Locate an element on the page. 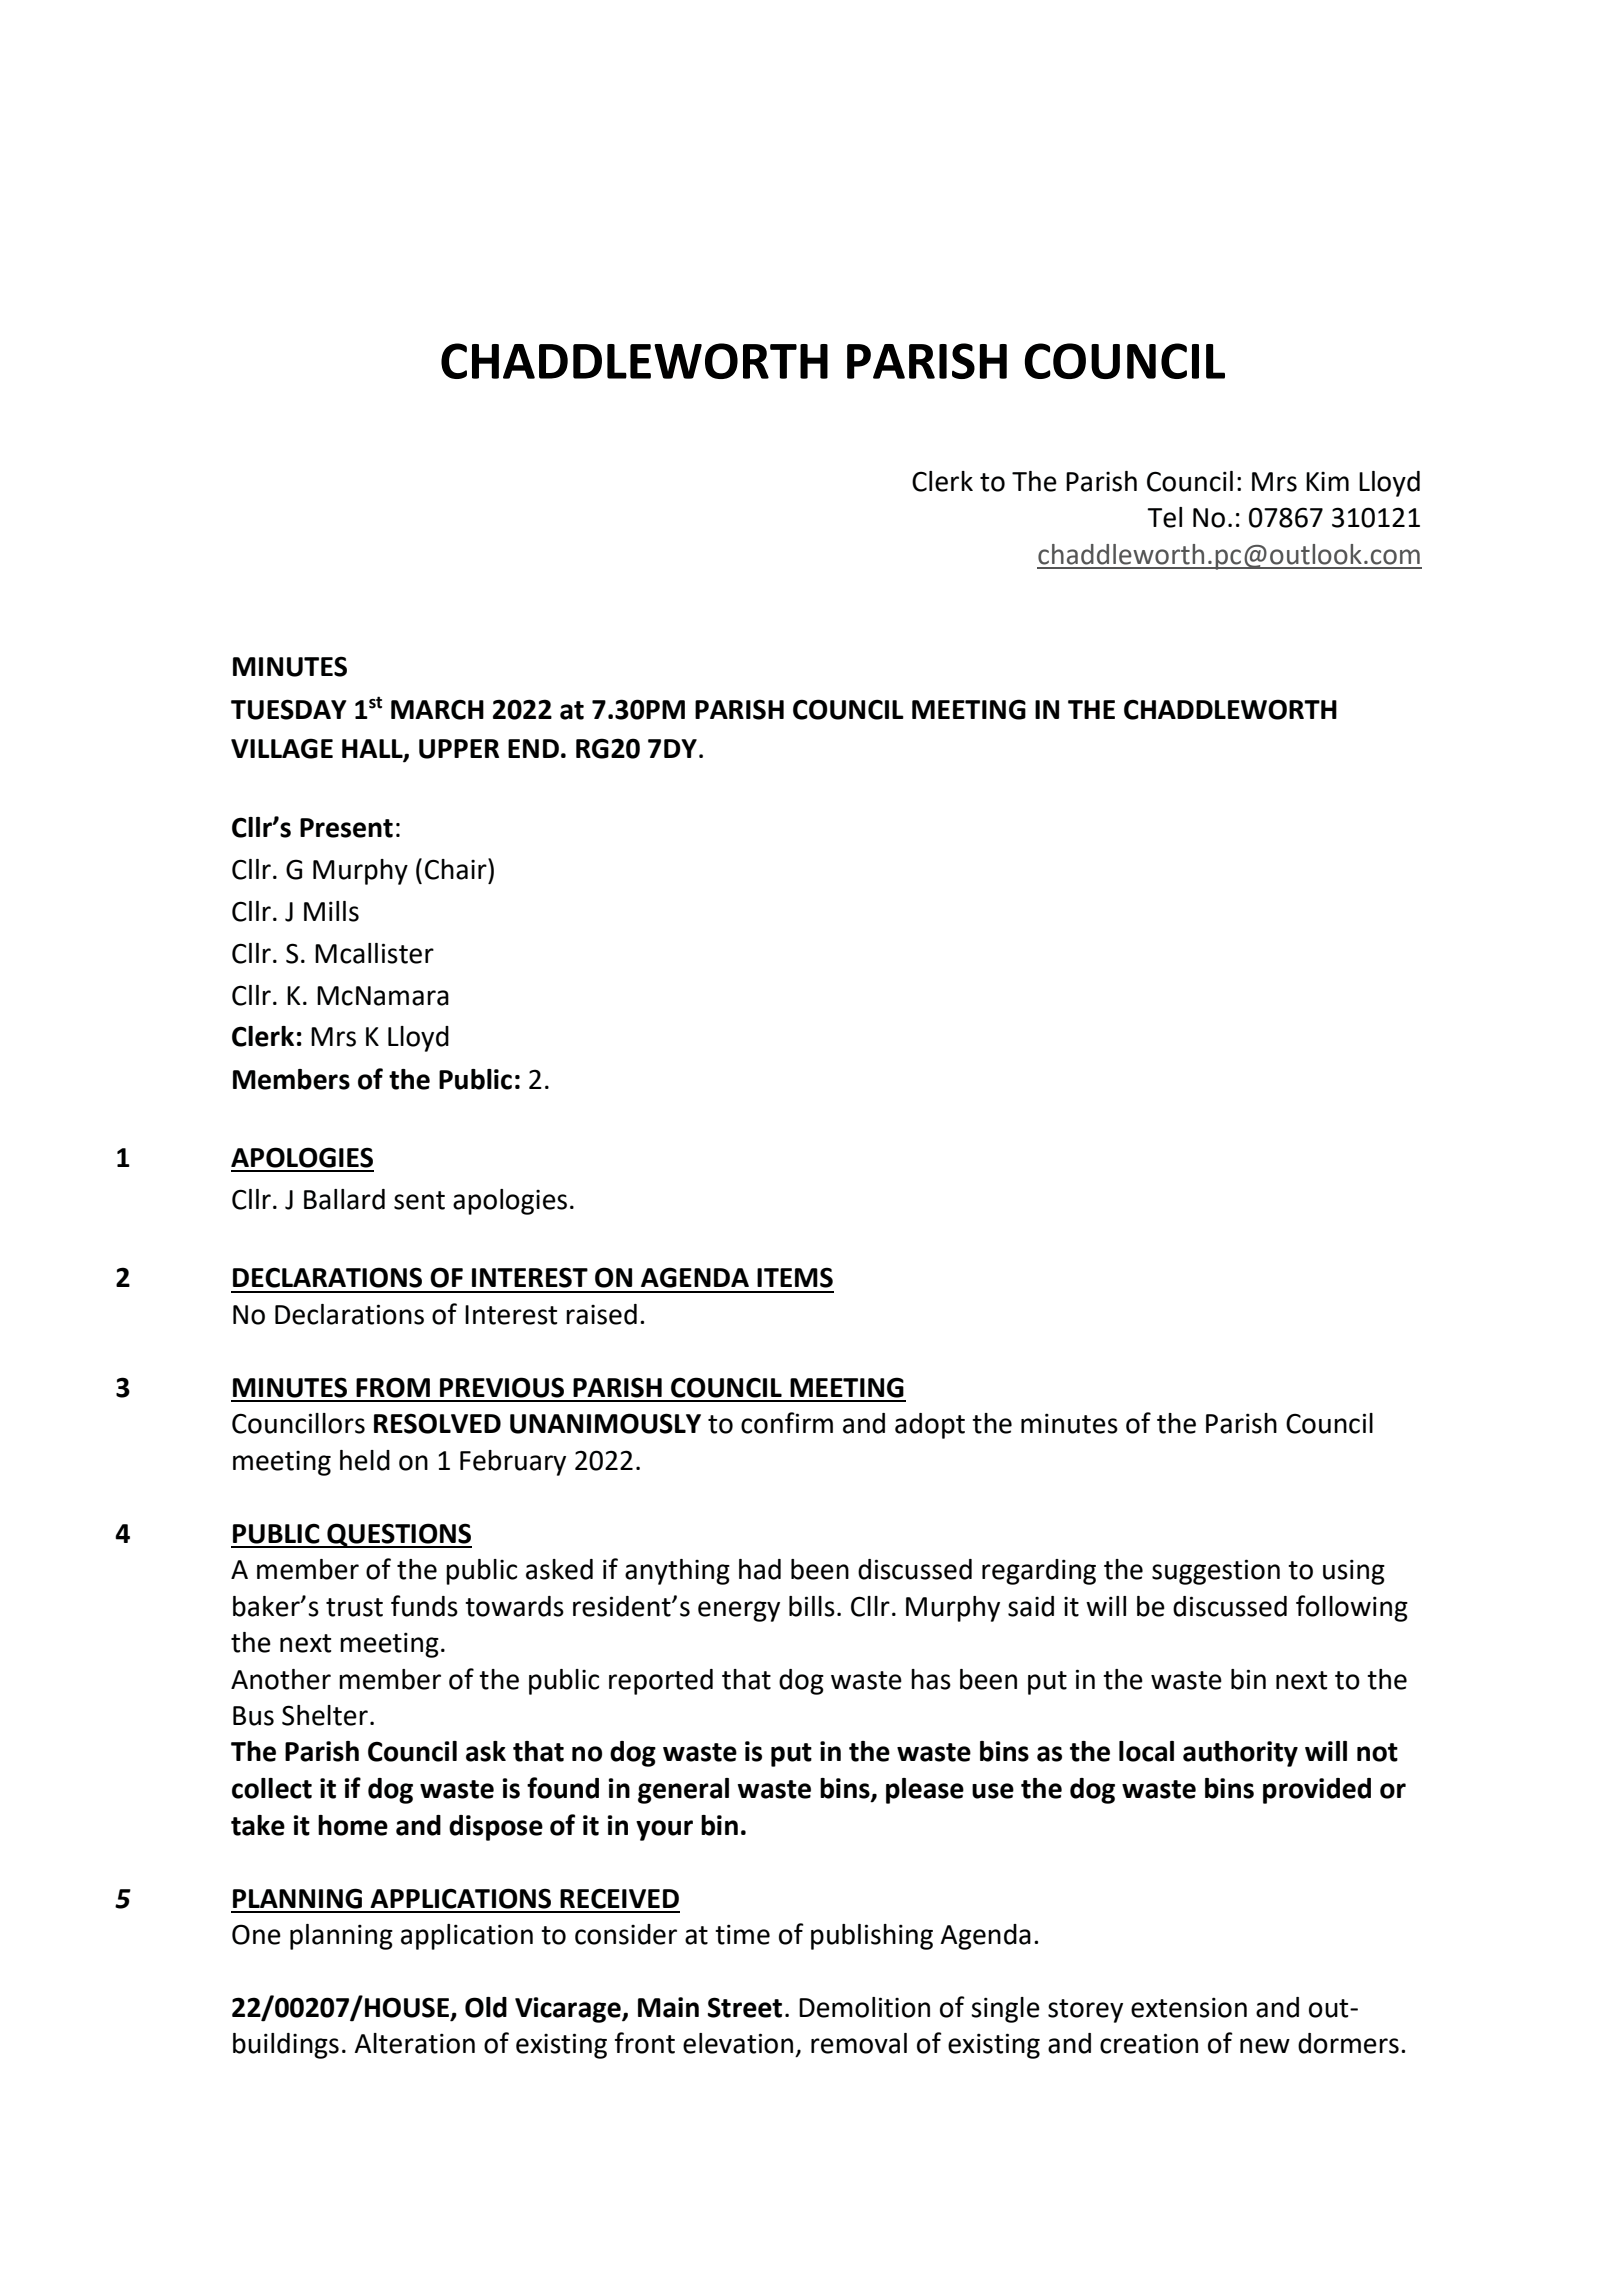  Street is located at coordinates (745, 2007).
